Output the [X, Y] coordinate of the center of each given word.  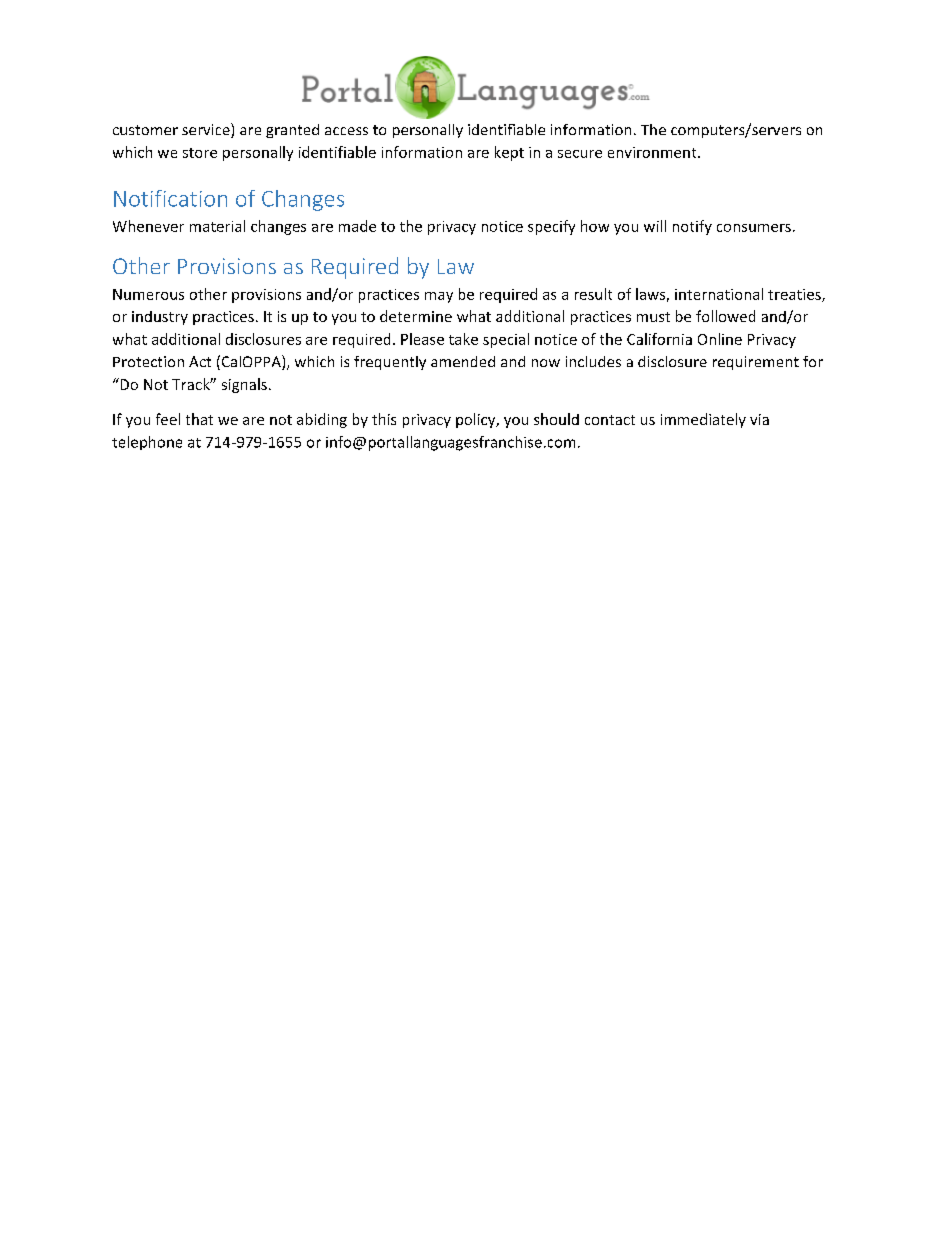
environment [653, 152]
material [217, 226]
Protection [148, 361]
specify [551, 227]
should [556, 419]
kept [509, 153]
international [719, 294]
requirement [756, 363]
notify [692, 227]
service [207, 130]
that [199, 419]
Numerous [148, 294]
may [439, 297]
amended [463, 361]
